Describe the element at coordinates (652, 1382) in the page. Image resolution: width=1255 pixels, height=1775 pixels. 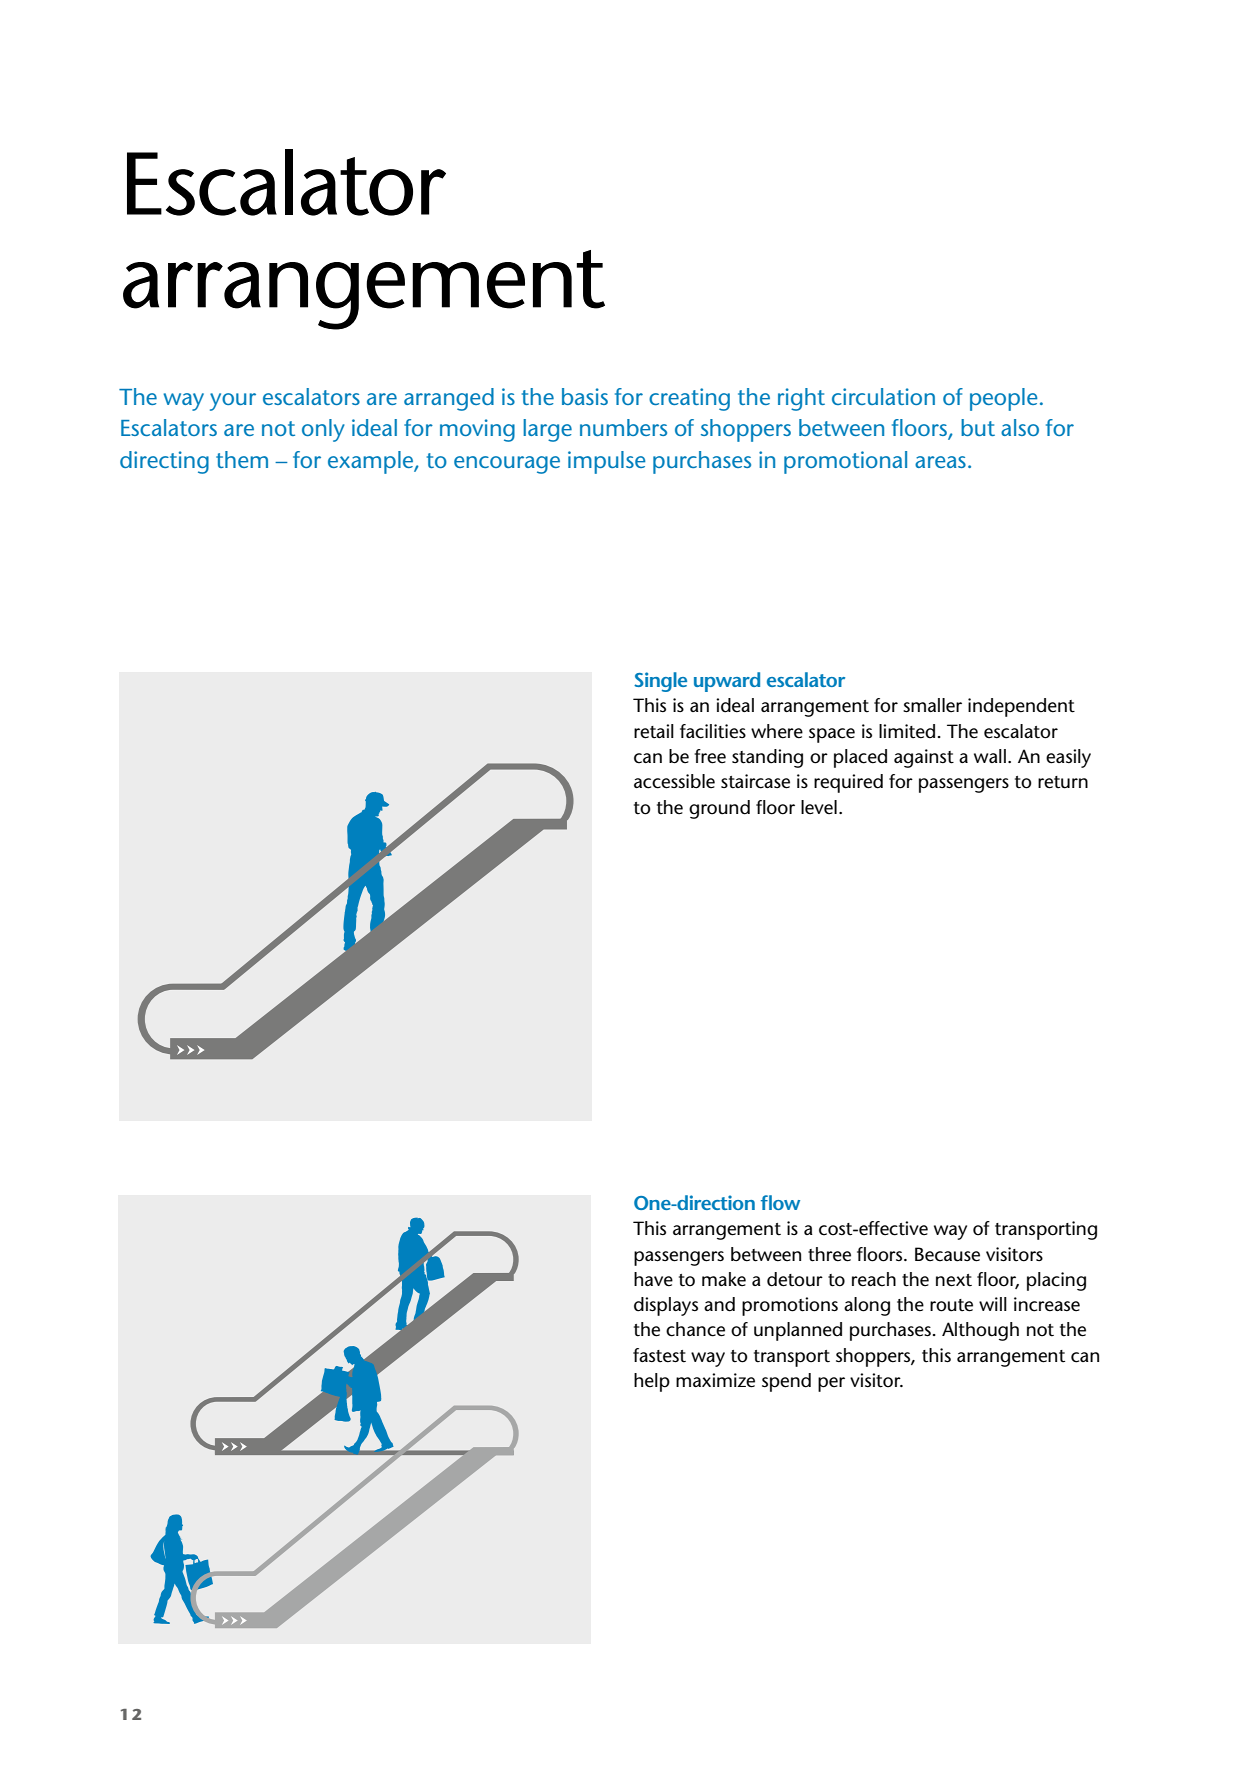
I see `help` at that location.
